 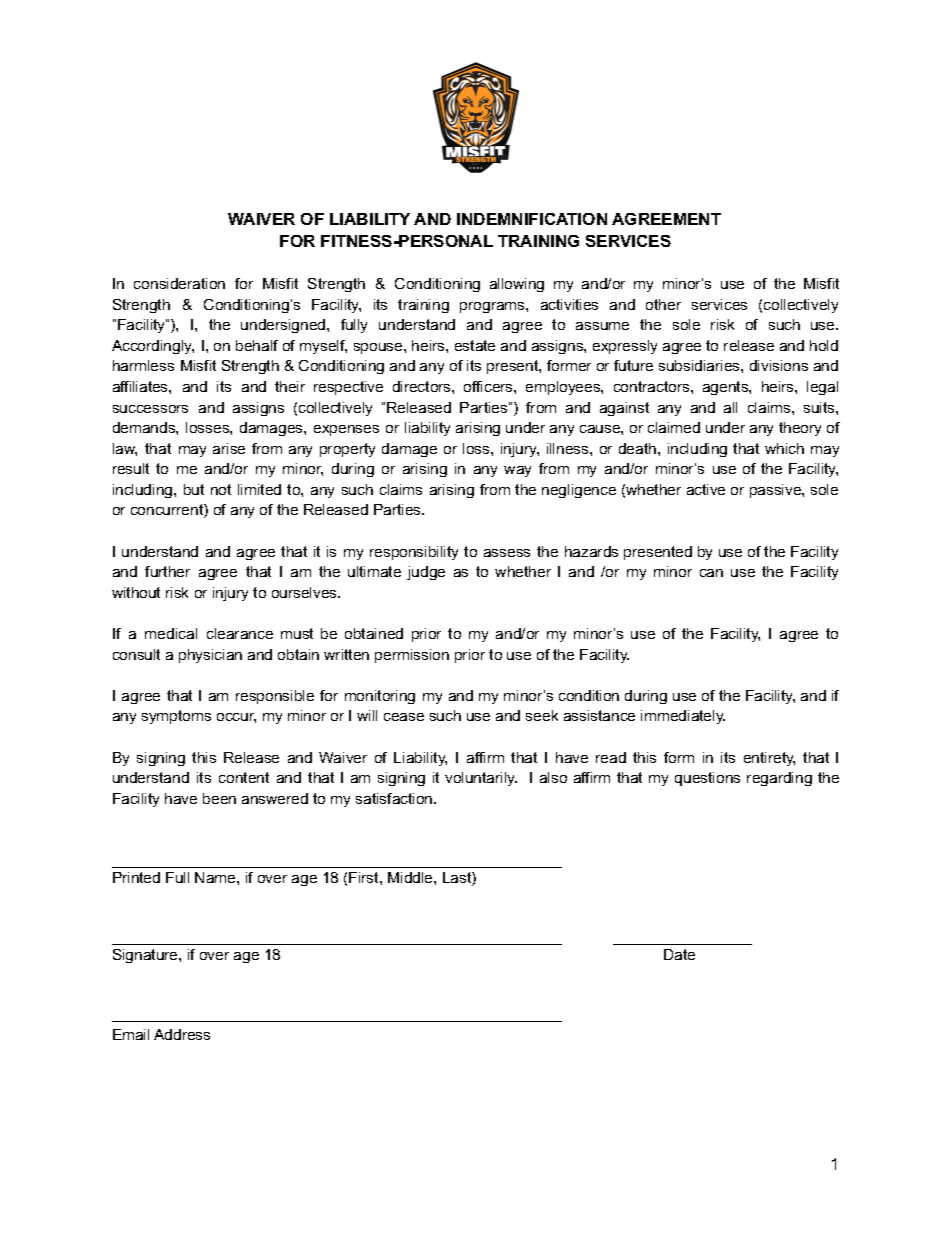 What do you see at coordinates (663, 304) in the screenshot?
I see `other` at bounding box center [663, 304].
